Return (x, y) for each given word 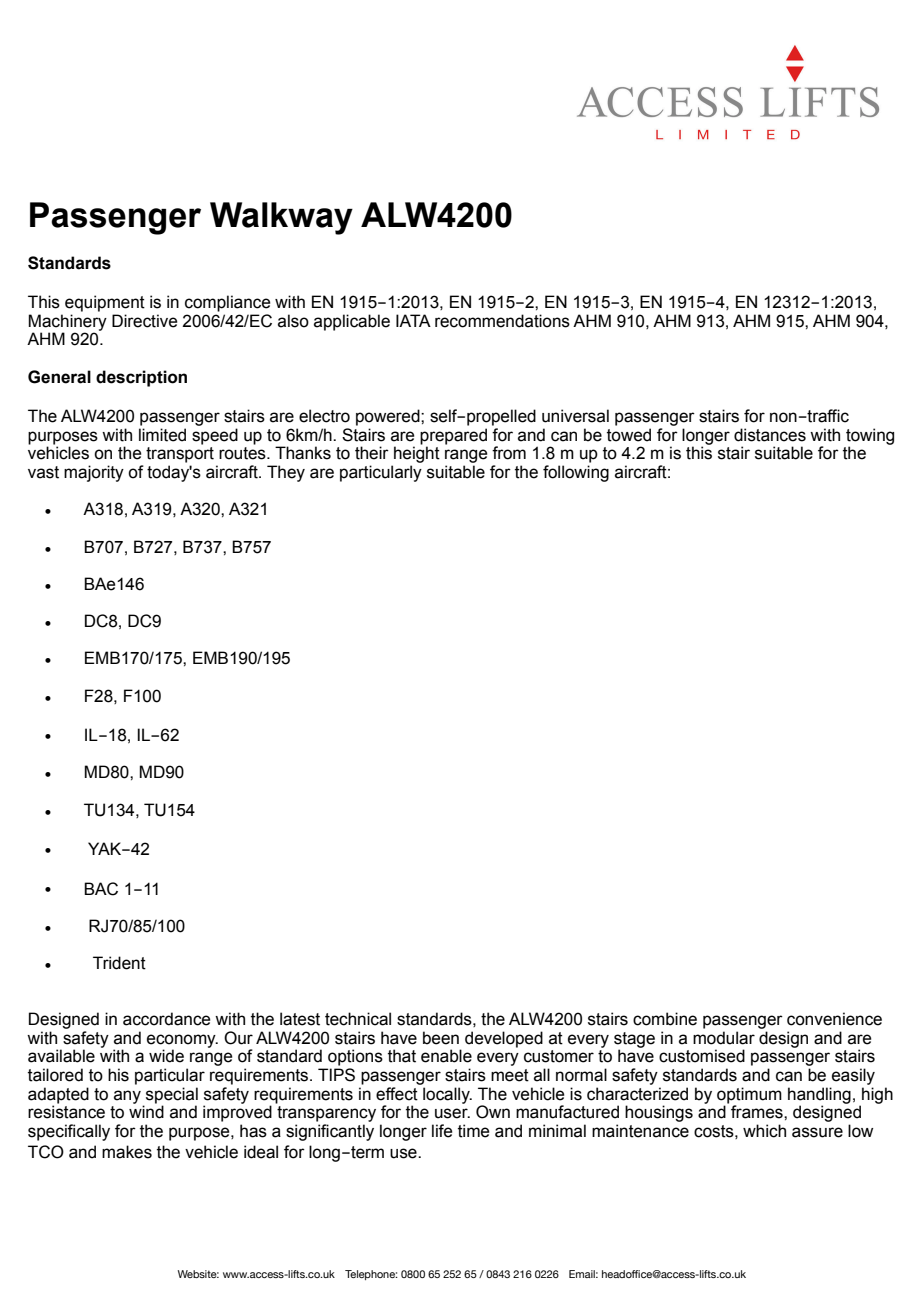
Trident (119, 963)
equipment (105, 303)
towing (870, 437)
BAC (101, 889)
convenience (834, 1019)
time (473, 1131)
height (417, 454)
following (576, 473)
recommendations (502, 321)
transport (180, 455)
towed (629, 435)
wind (146, 1112)
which (764, 1131)
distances (770, 435)
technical (358, 1019)
